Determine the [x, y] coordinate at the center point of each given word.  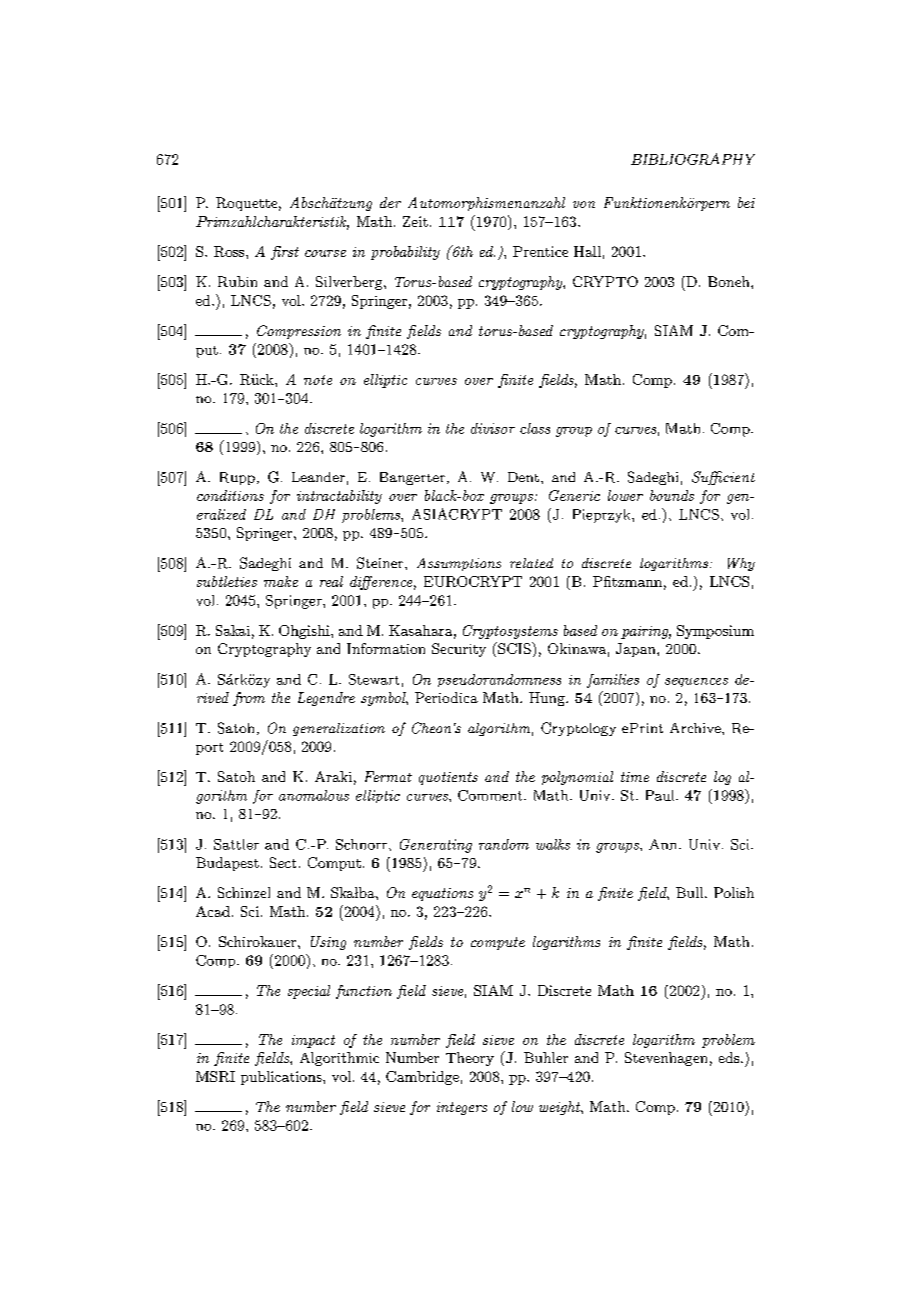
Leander [318, 477]
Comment [491, 795]
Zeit [415, 221]
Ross [230, 251]
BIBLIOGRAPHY [693, 159]
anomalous [314, 795]
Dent [523, 477]
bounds [672, 495]
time [635, 777]
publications [282, 1078]
